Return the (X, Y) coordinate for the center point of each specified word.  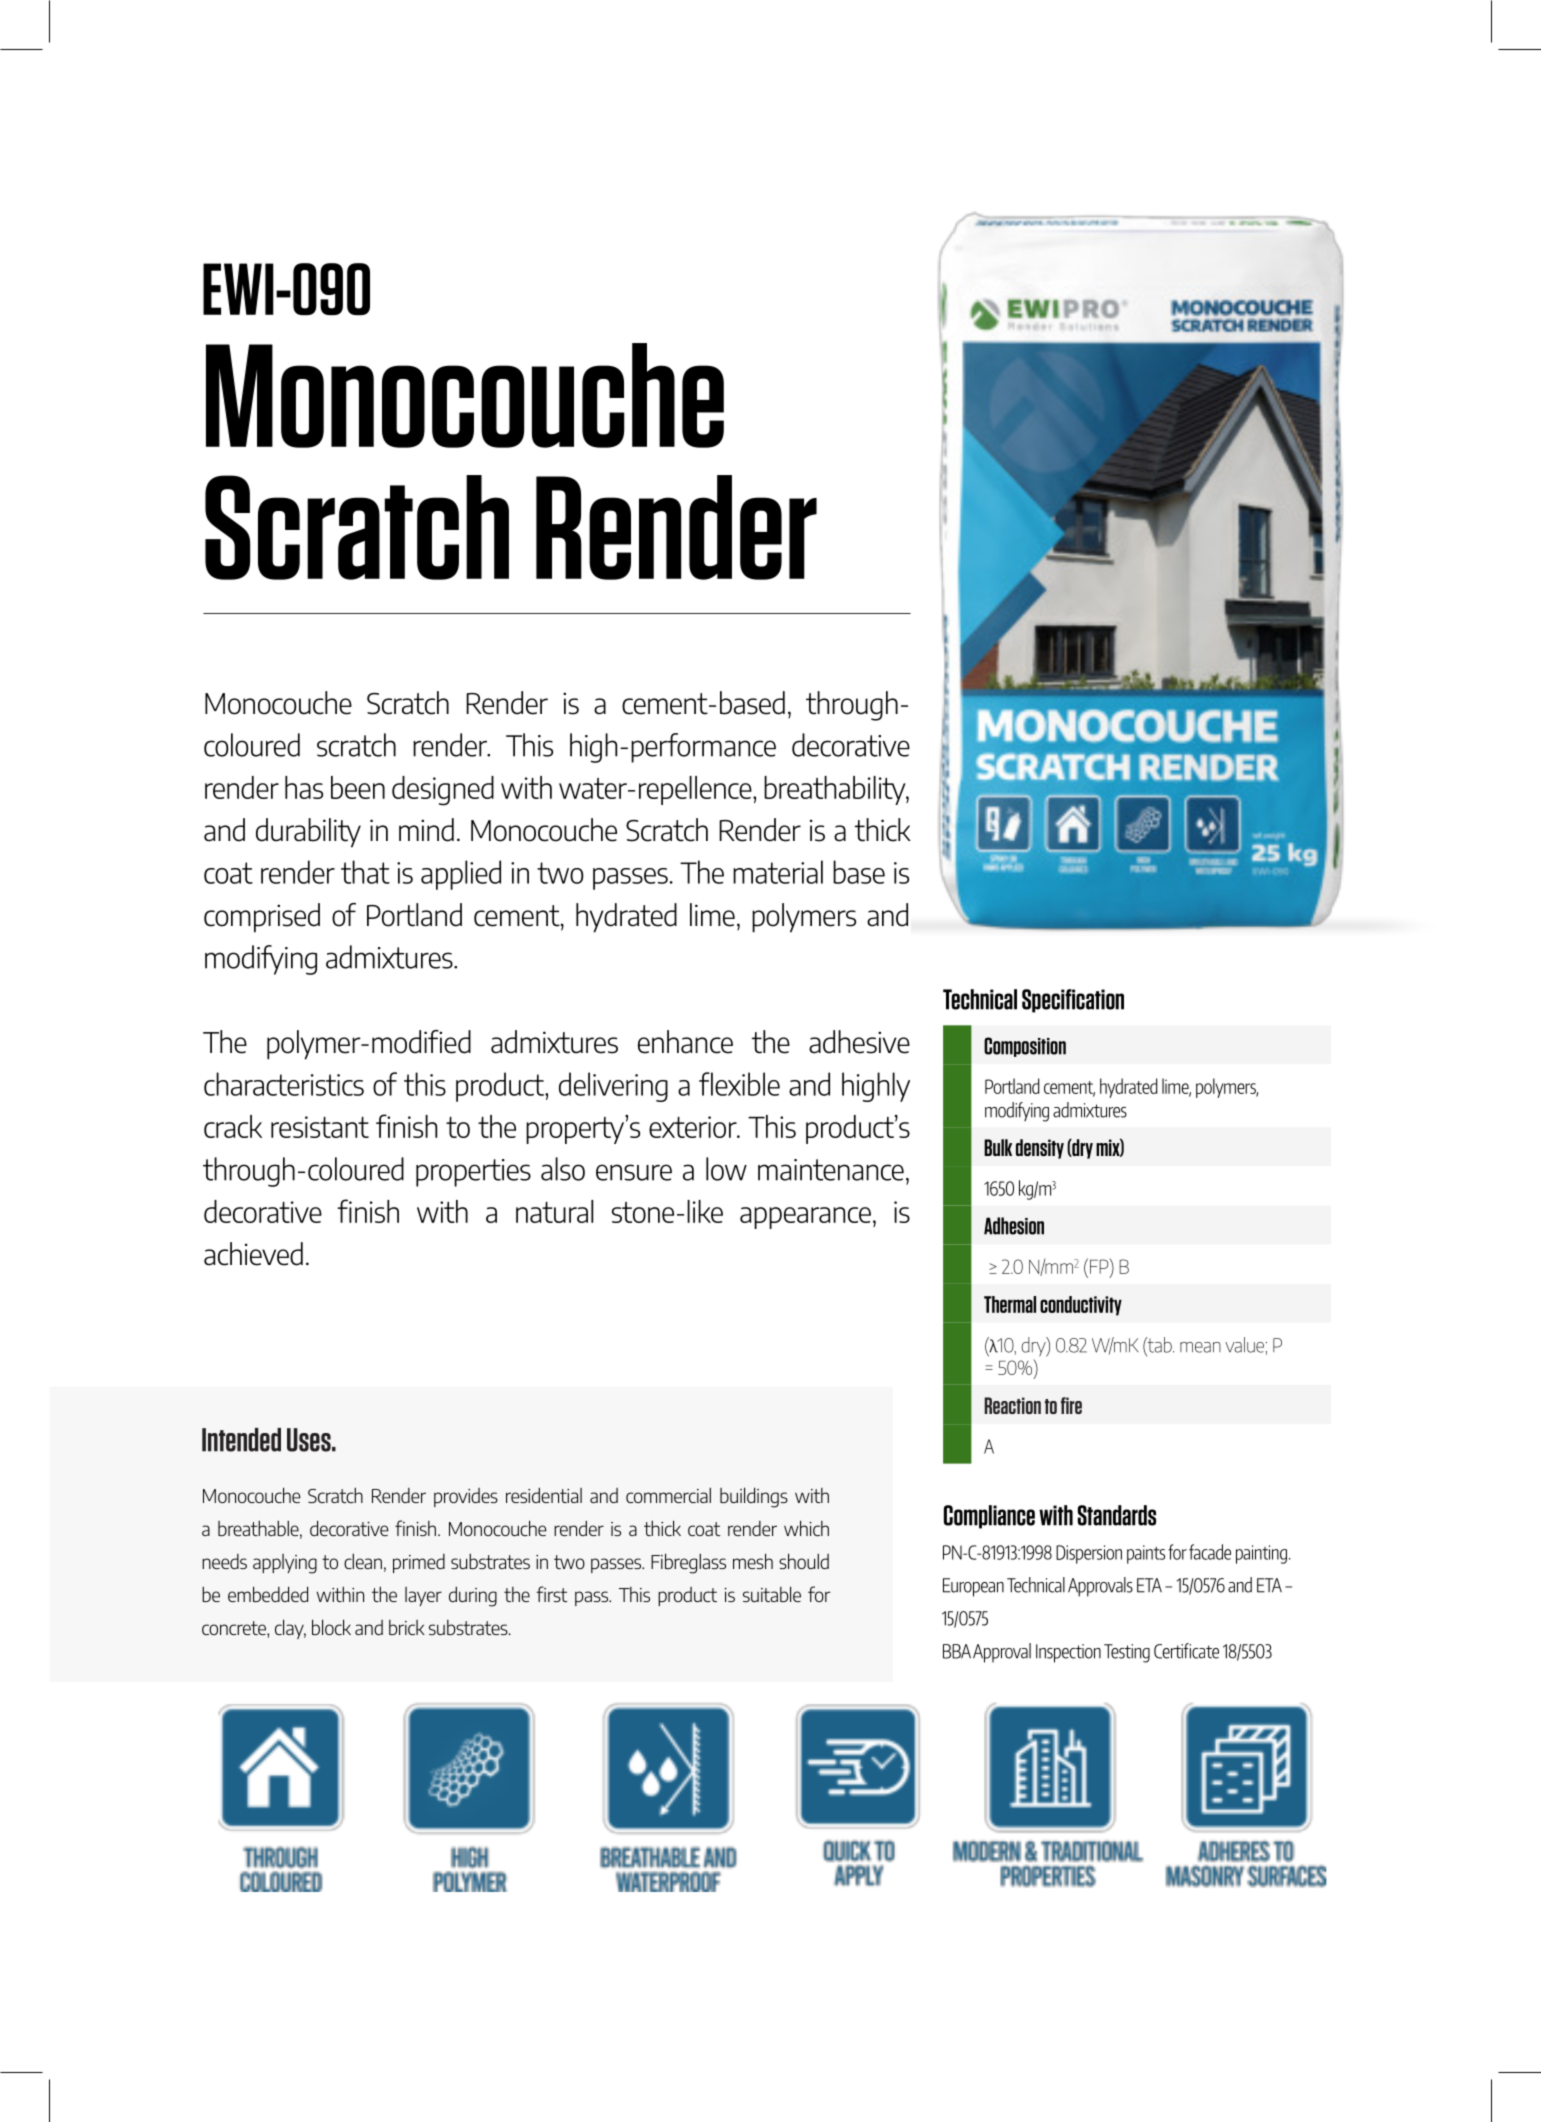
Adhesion (1014, 1226)
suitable (772, 1594)
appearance (805, 1218)
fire (1071, 1405)
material (778, 872)
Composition (1025, 1047)
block (331, 1627)
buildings (754, 1497)
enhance (685, 1042)
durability (308, 833)
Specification (1073, 1001)
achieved (253, 1254)
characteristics (284, 1084)
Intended (241, 1440)
